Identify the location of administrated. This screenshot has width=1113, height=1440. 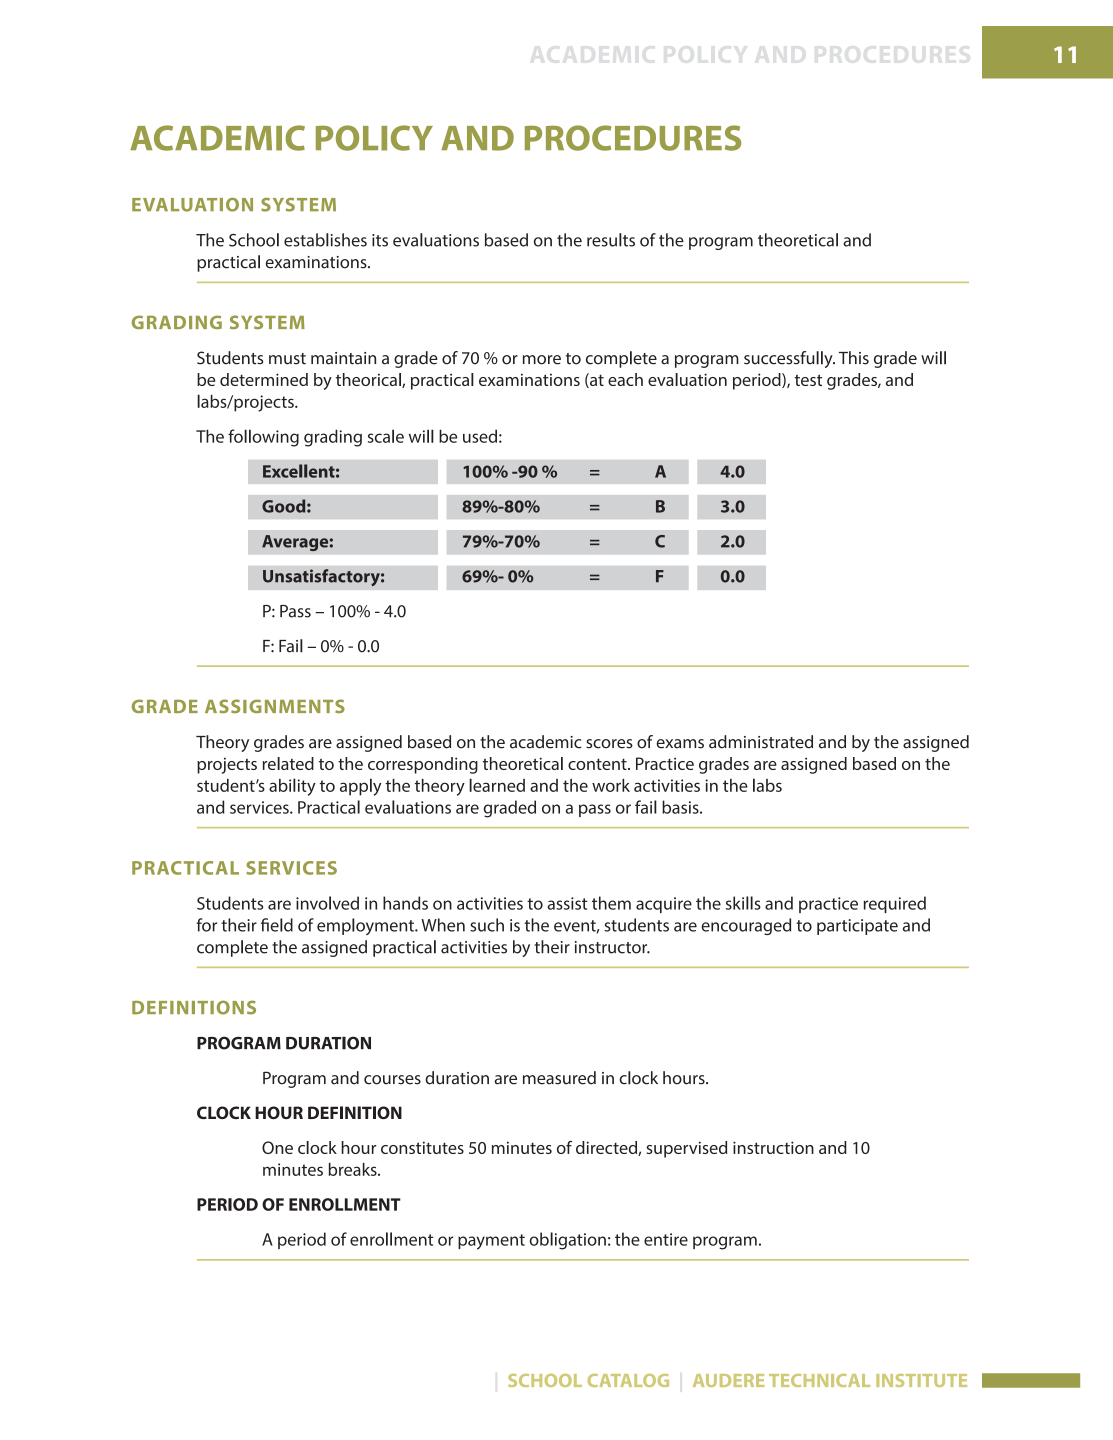
(761, 742).
